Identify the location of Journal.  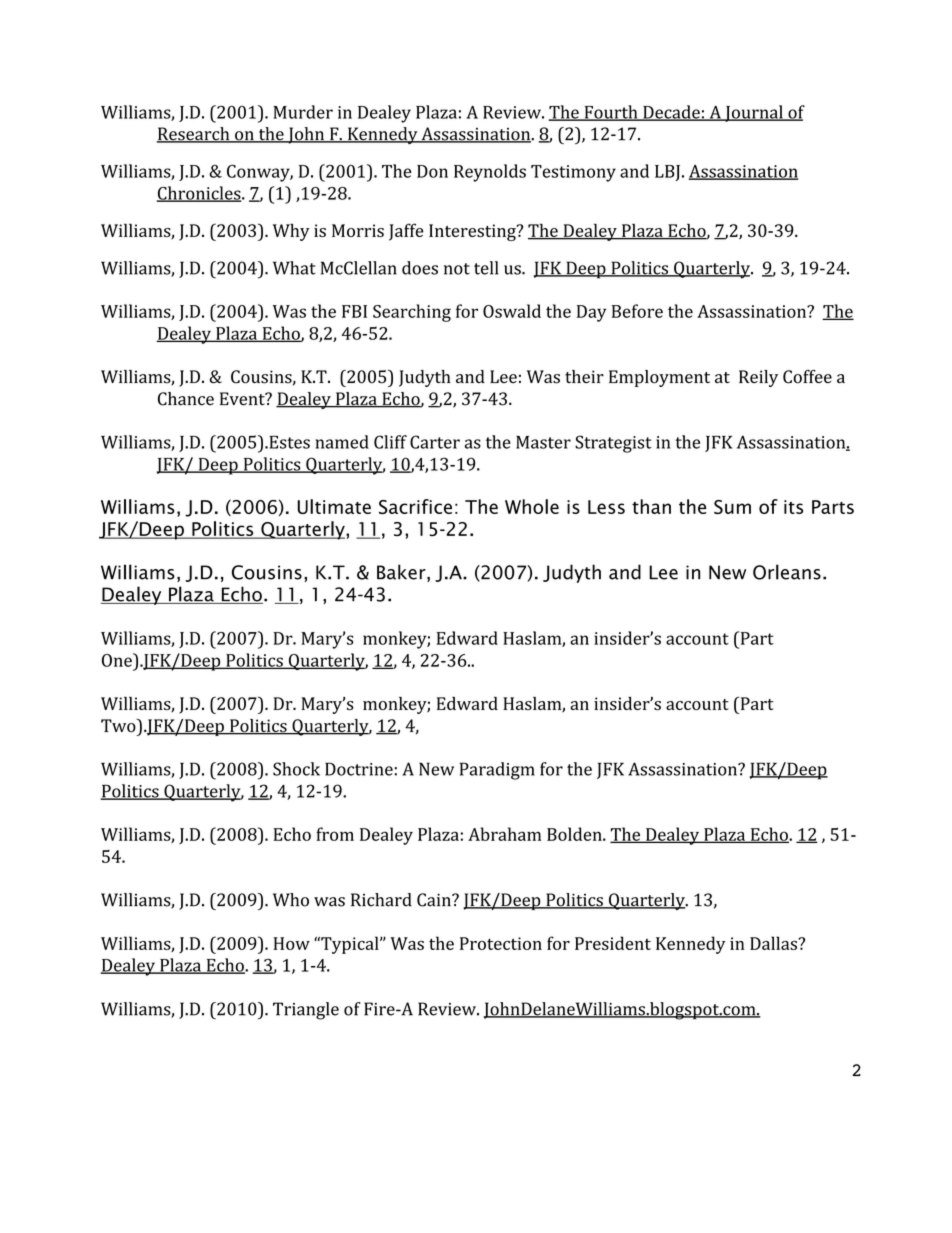
(754, 113).
